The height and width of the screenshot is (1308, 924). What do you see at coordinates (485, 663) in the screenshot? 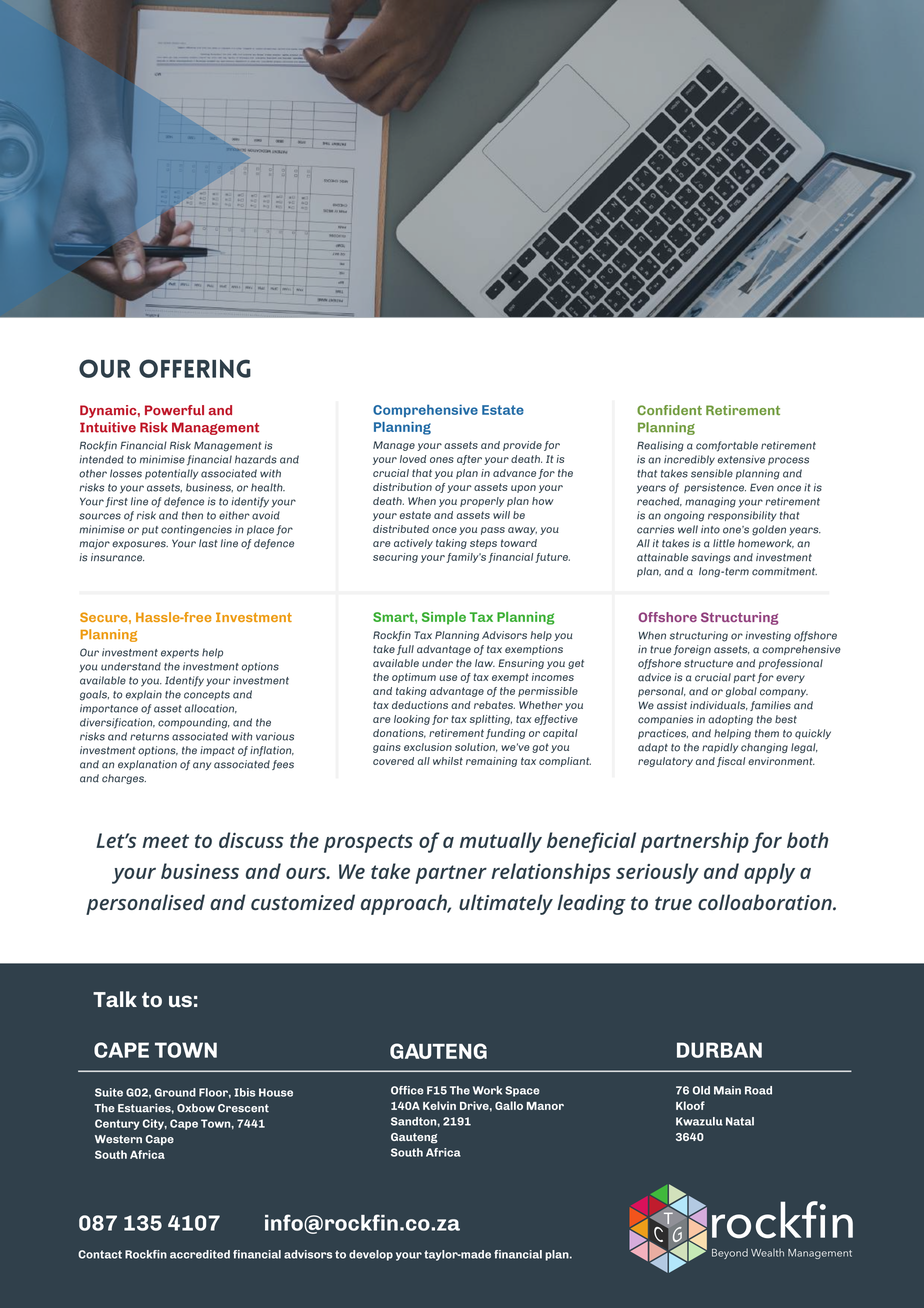
I see `law` at bounding box center [485, 663].
